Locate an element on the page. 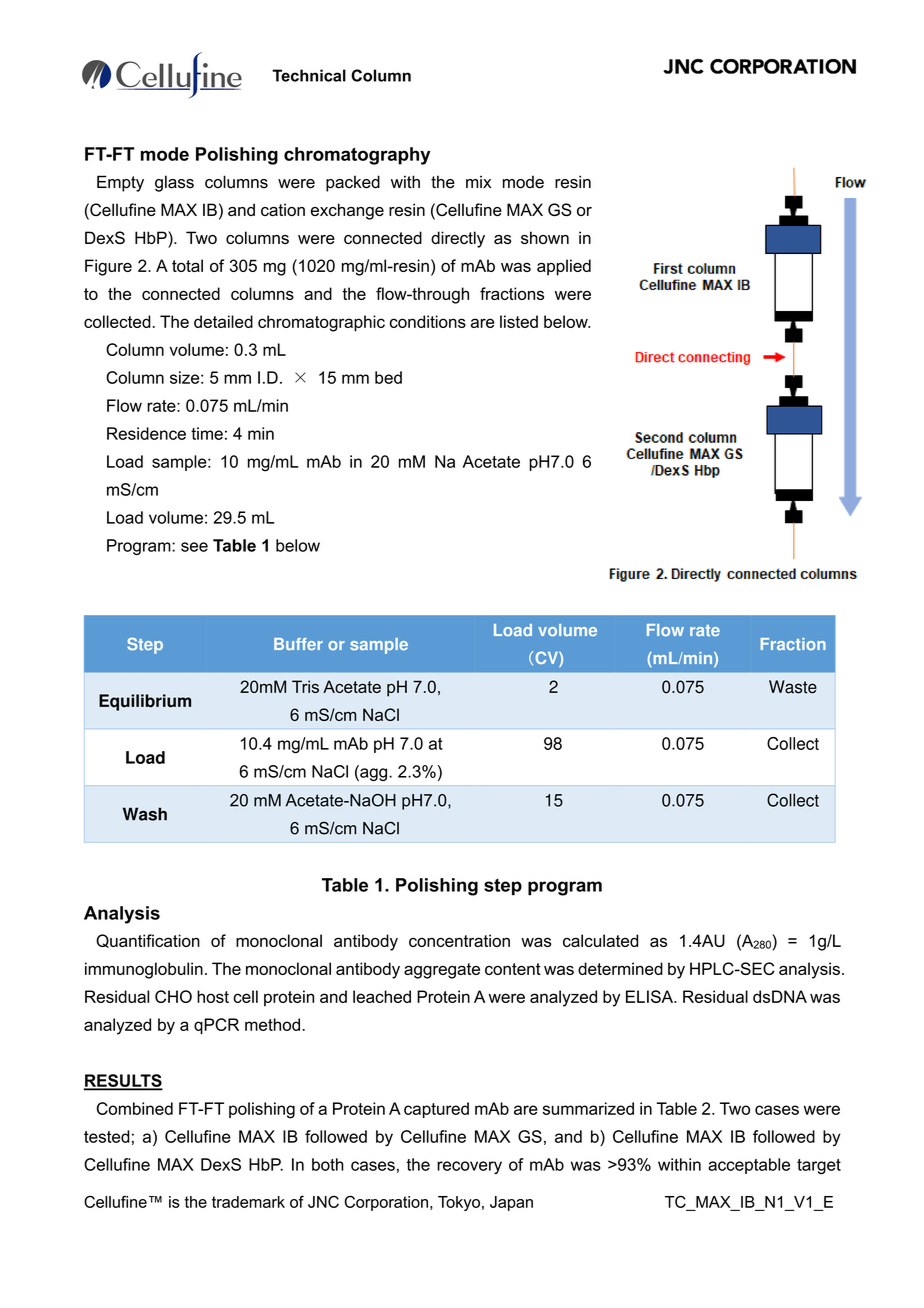  mix is located at coordinates (478, 182).
